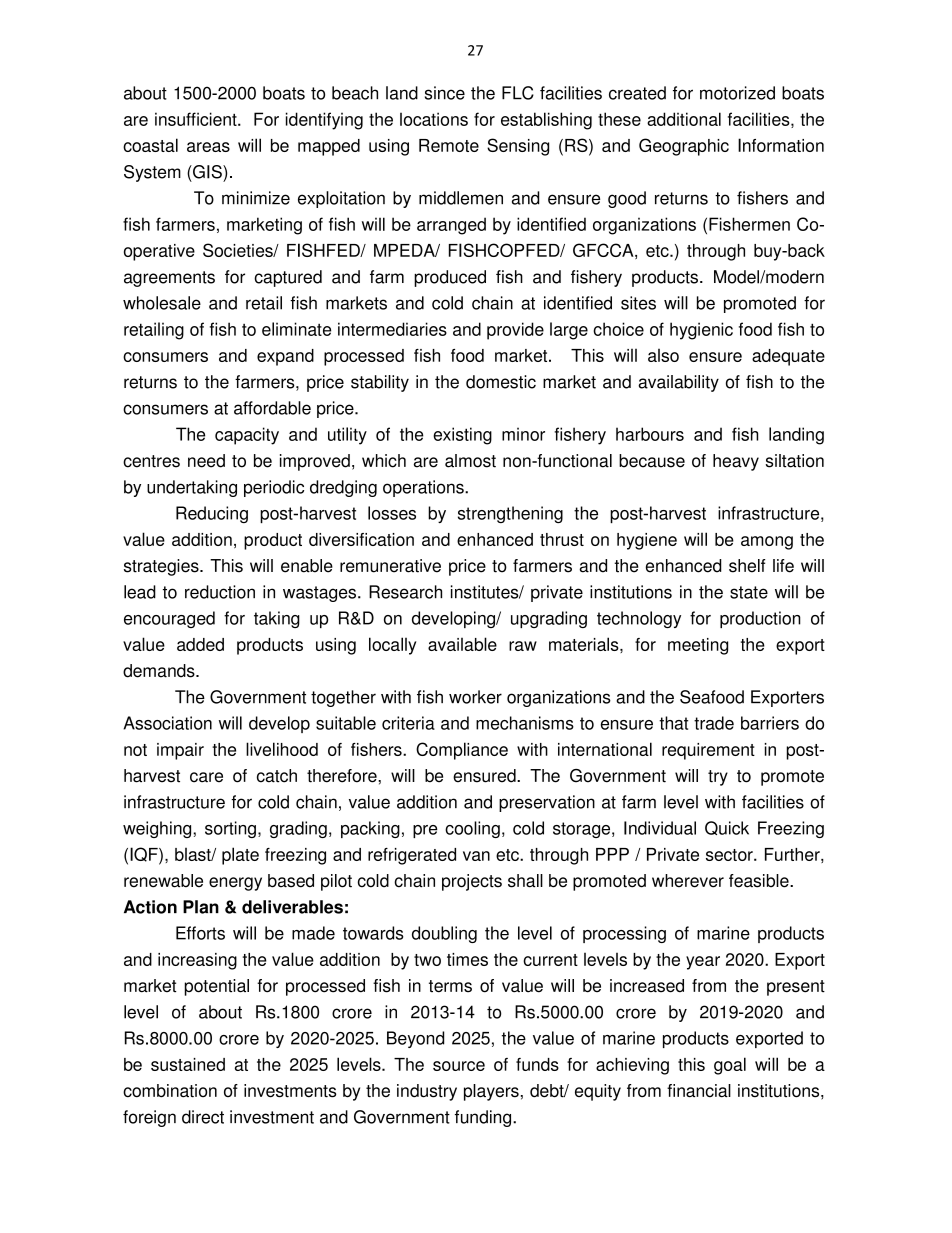 The height and width of the screenshot is (1233, 952). Describe the element at coordinates (201, 907) in the screenshot. I see `Plan` at that location.
